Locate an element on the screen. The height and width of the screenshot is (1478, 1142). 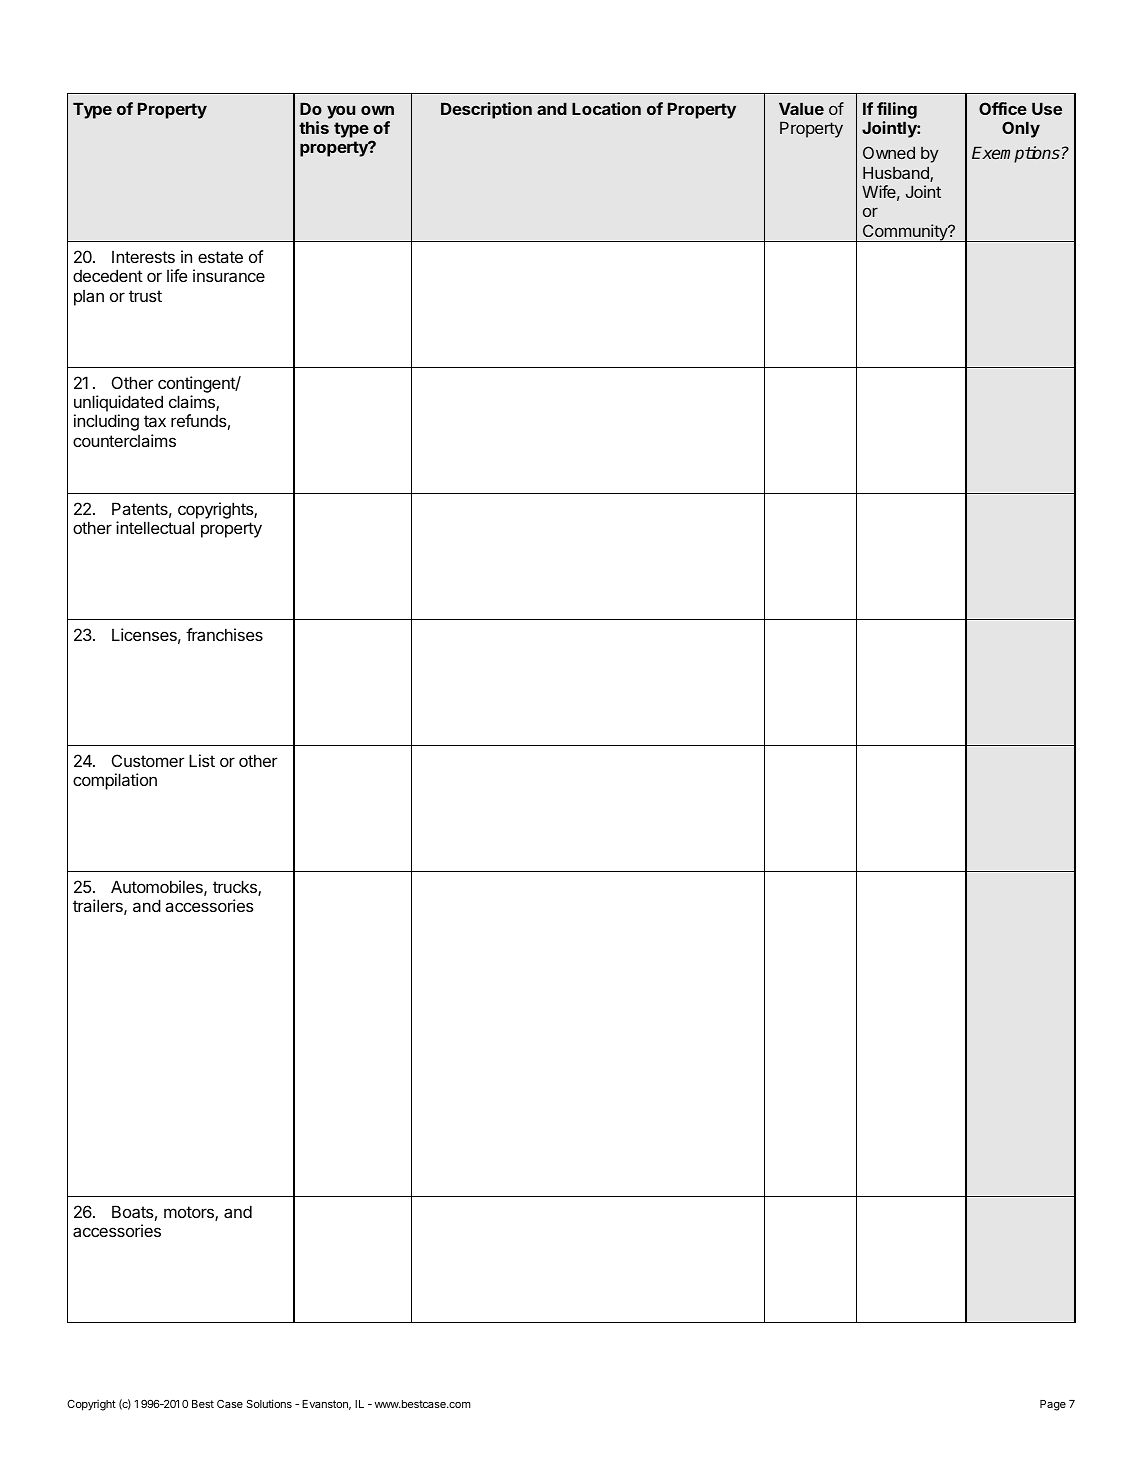
Owned is located at coordinates (889, 152).
